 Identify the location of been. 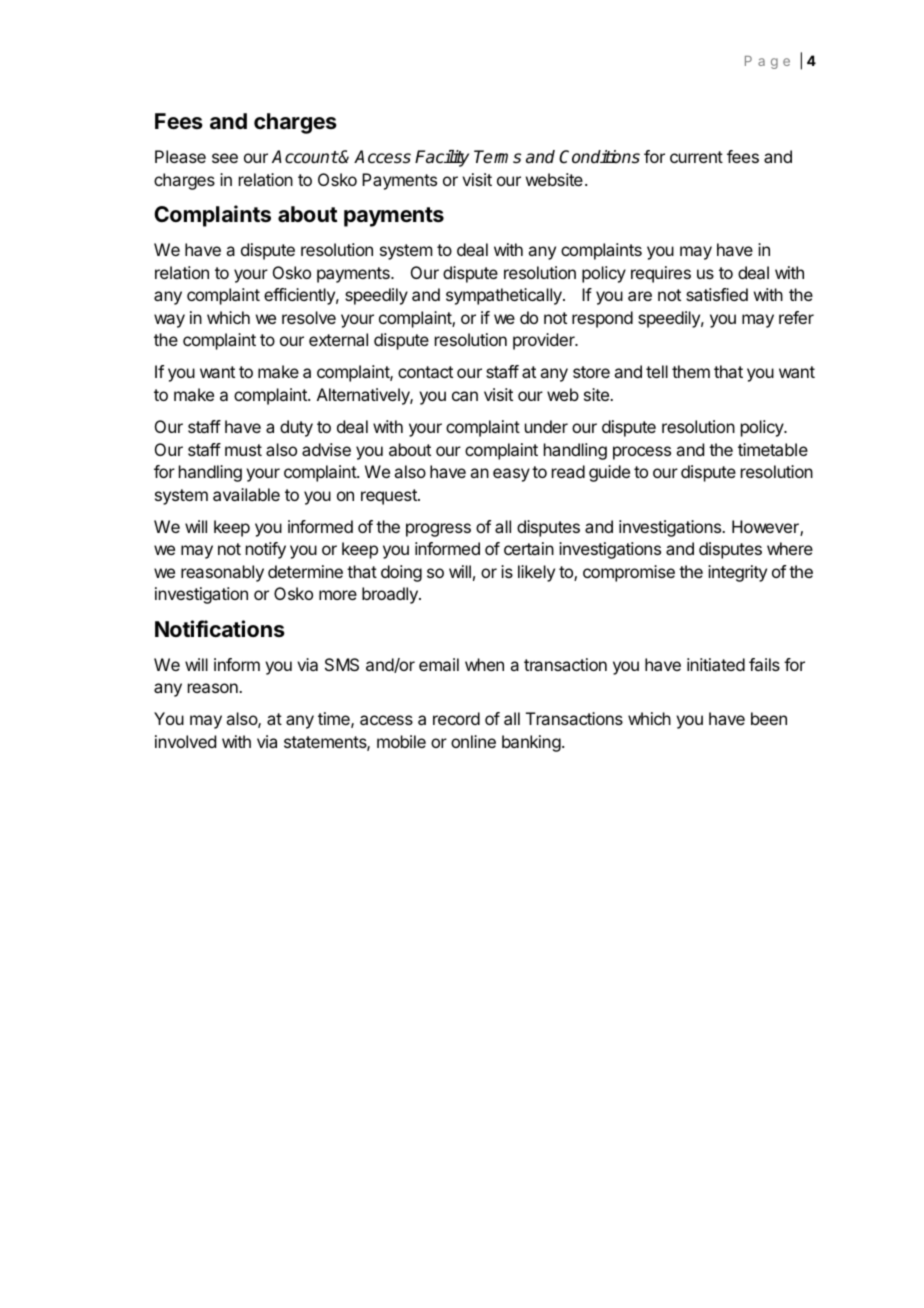
(769, 718).
